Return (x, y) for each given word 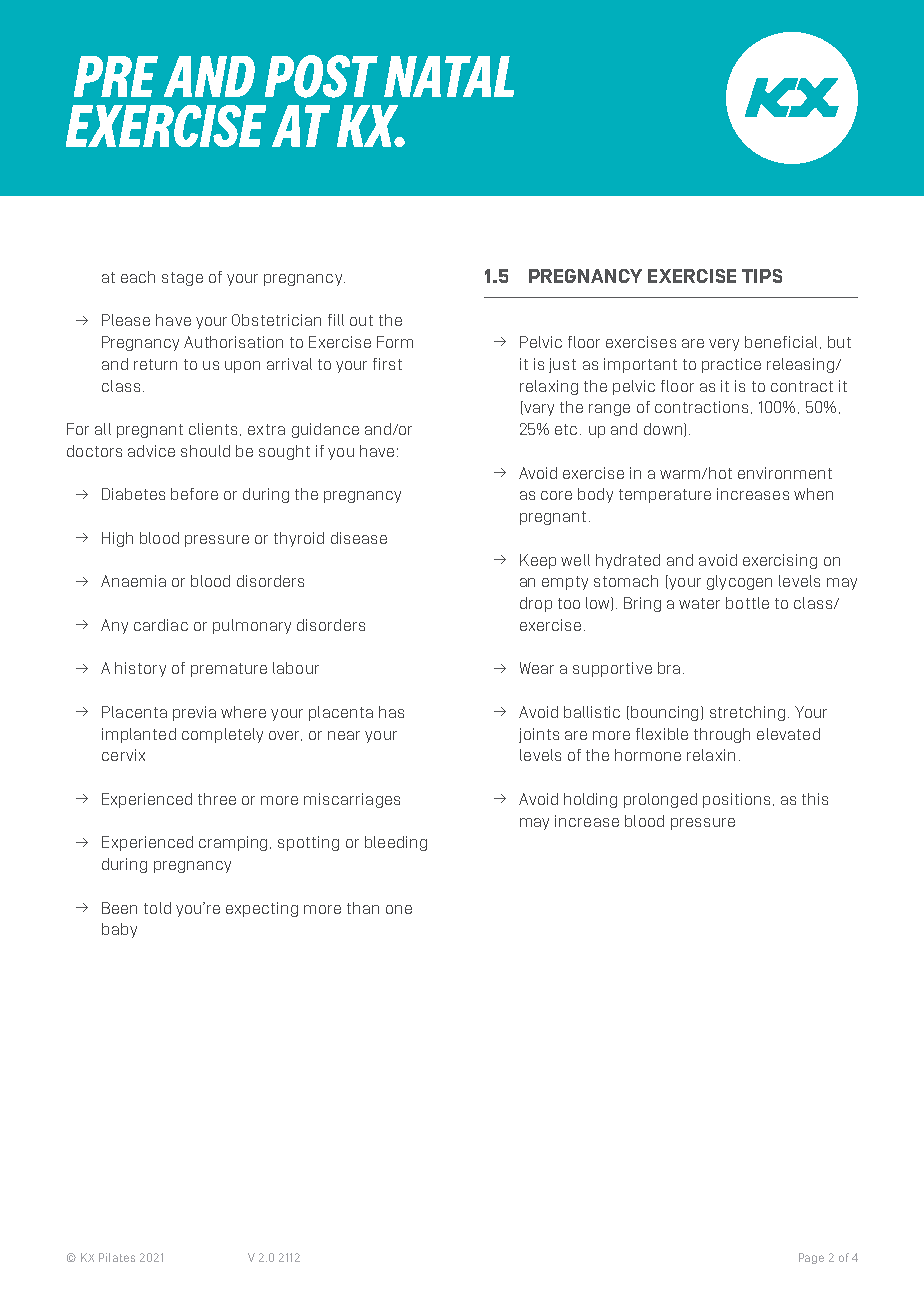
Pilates (117, 1257)
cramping (235, 843)
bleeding (396, 843)
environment (785, 473)
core (556, 495)
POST (321, 76)
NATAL (449, 76)
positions (736, 800)
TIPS (762, 276)
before (194, 494)
